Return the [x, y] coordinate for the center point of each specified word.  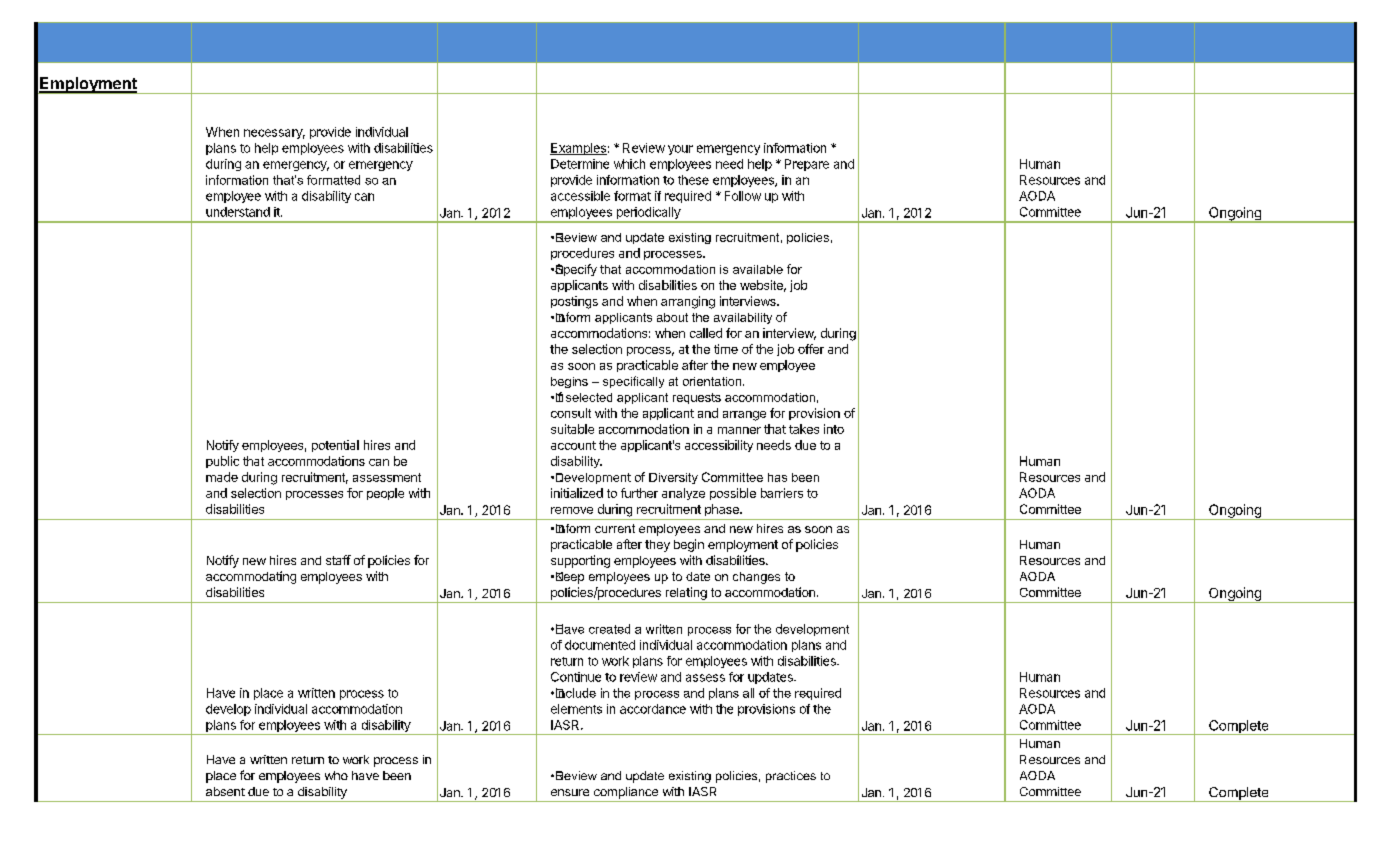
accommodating [251, 577]
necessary [274, 134]
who [336, 775]
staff [338, 560]
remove [572, 510]
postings [574, 302]
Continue [576, 677]
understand [238, 212]
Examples [578, 149]
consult [571, 413]
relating [686, 593]
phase [723, 510]
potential [335, 446]
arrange [744, 416]
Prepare [807, 165]
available [758, 269]
